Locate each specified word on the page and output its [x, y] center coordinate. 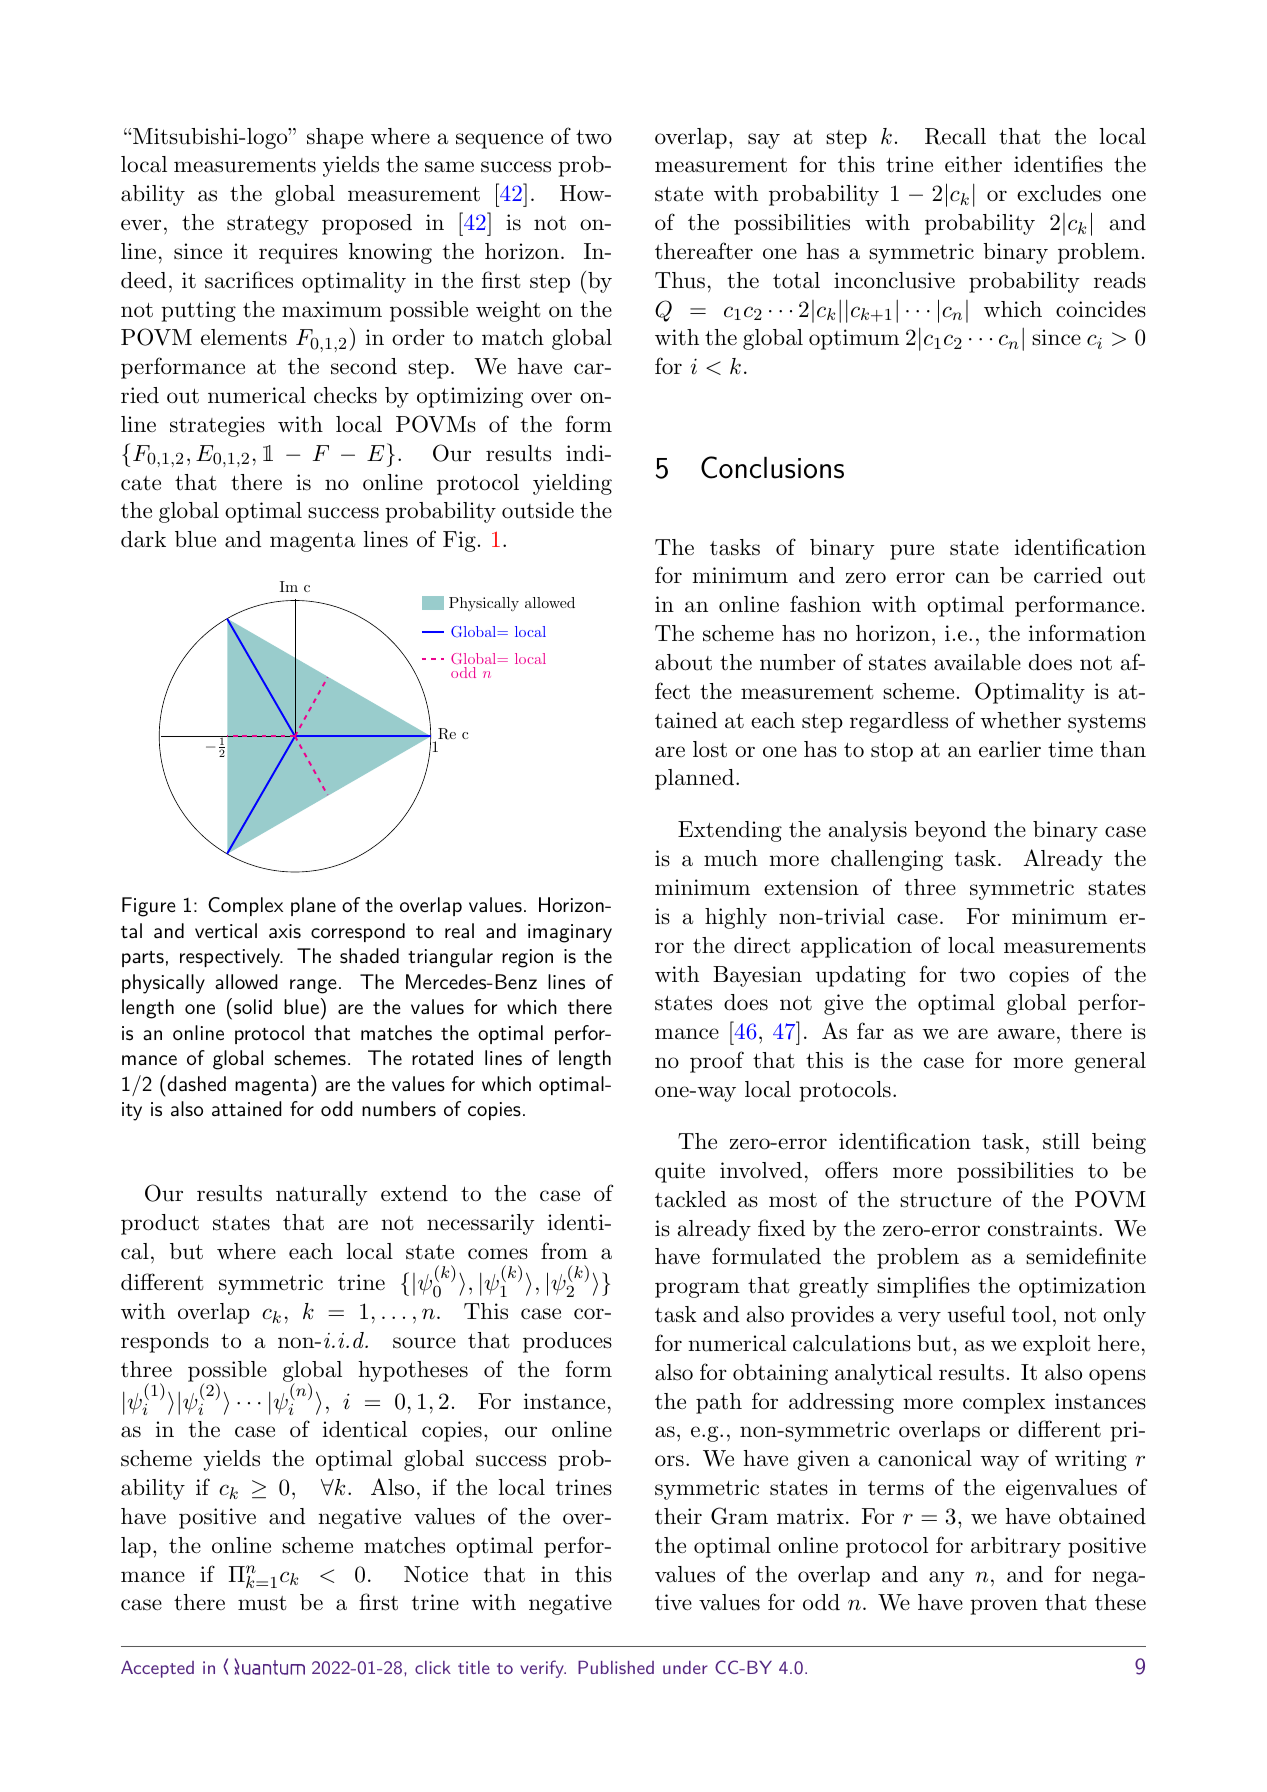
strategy [268, 225]
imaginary [570, 933]
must [262, 1603]
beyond [950, 831]
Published [616, 1667]
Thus [680, 280]
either [973, 164]
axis [285, 931]
